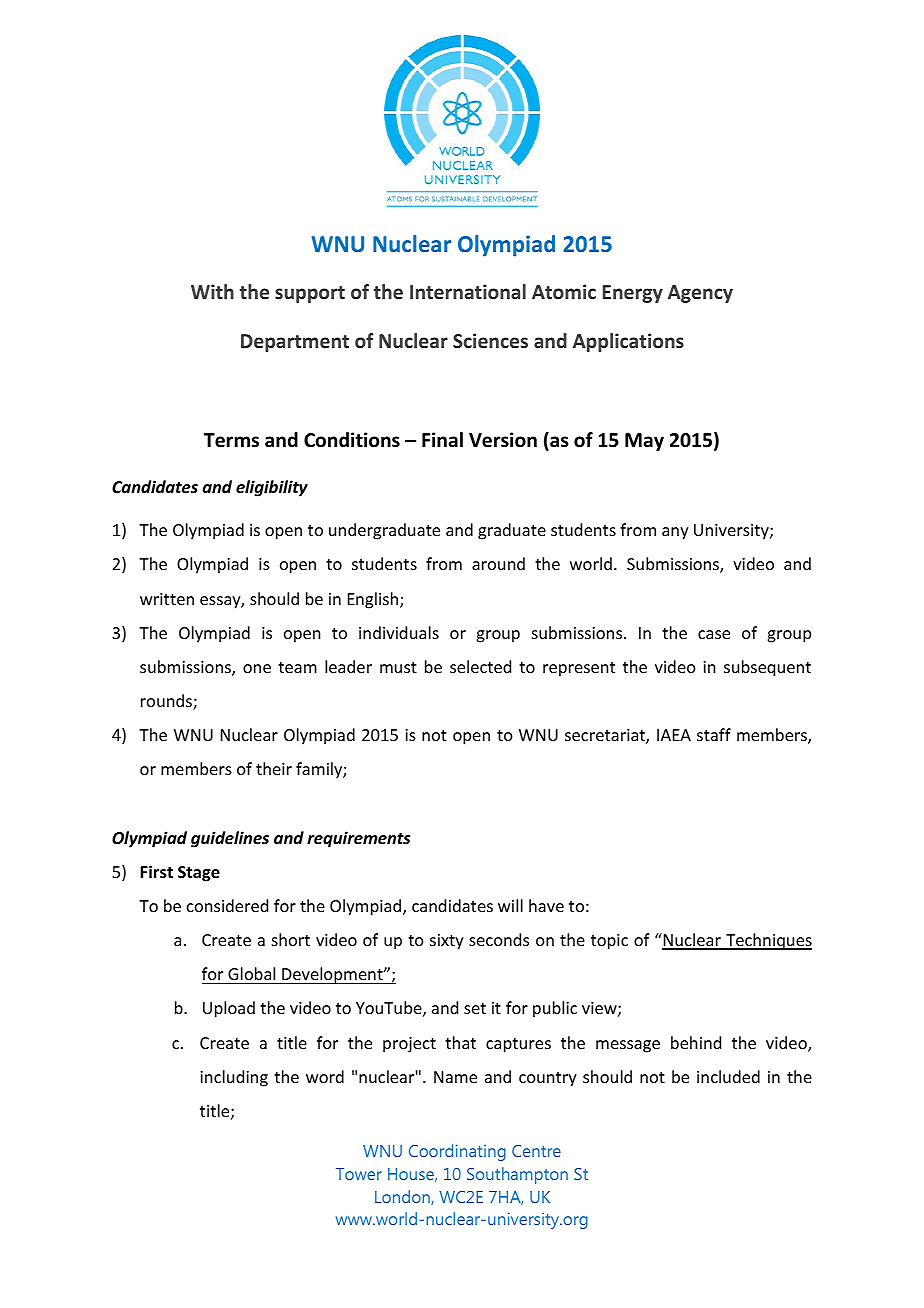  I want to click on their, so click(274, 768).
